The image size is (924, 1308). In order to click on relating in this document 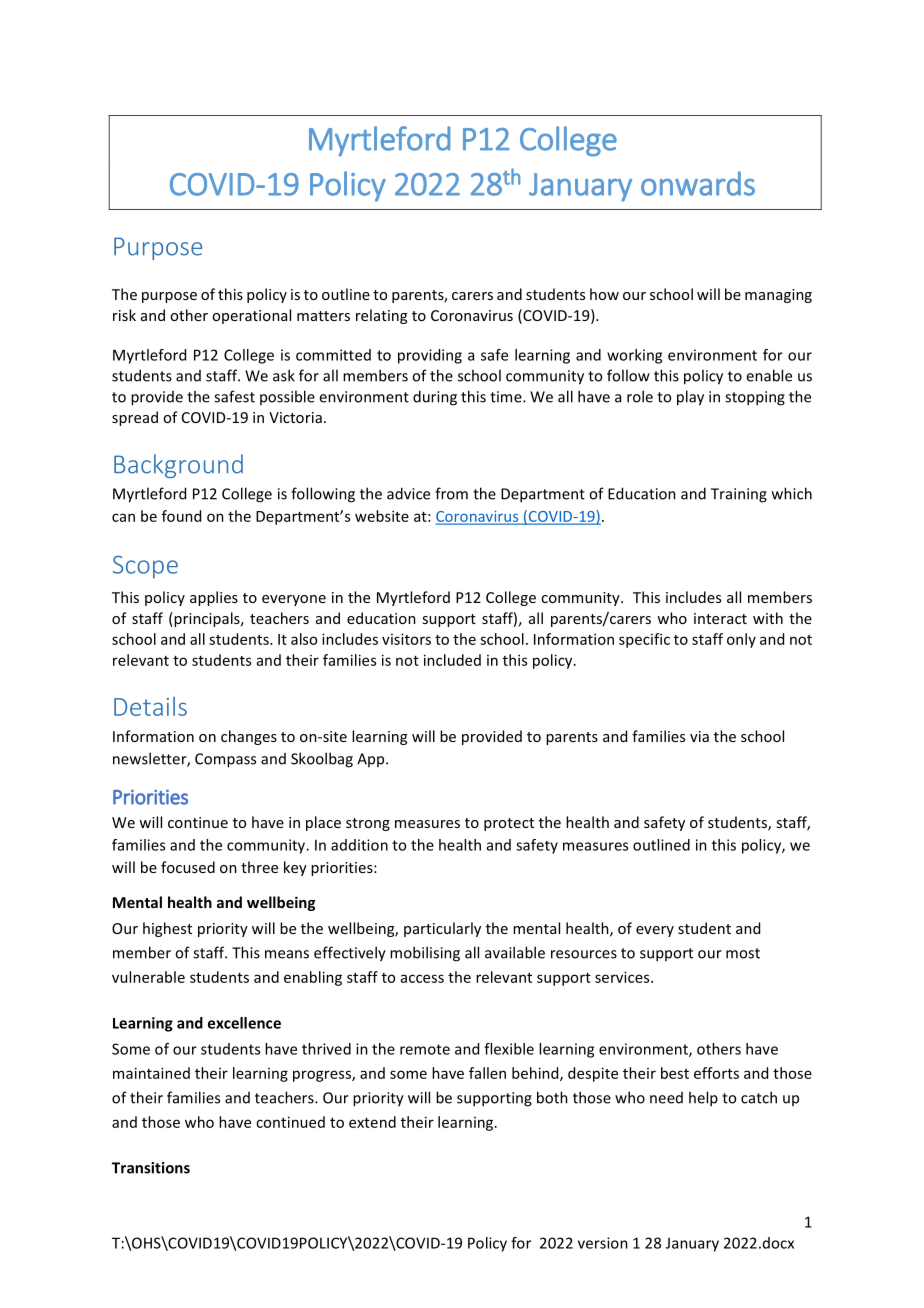, I will do `click(381, 316)`.
